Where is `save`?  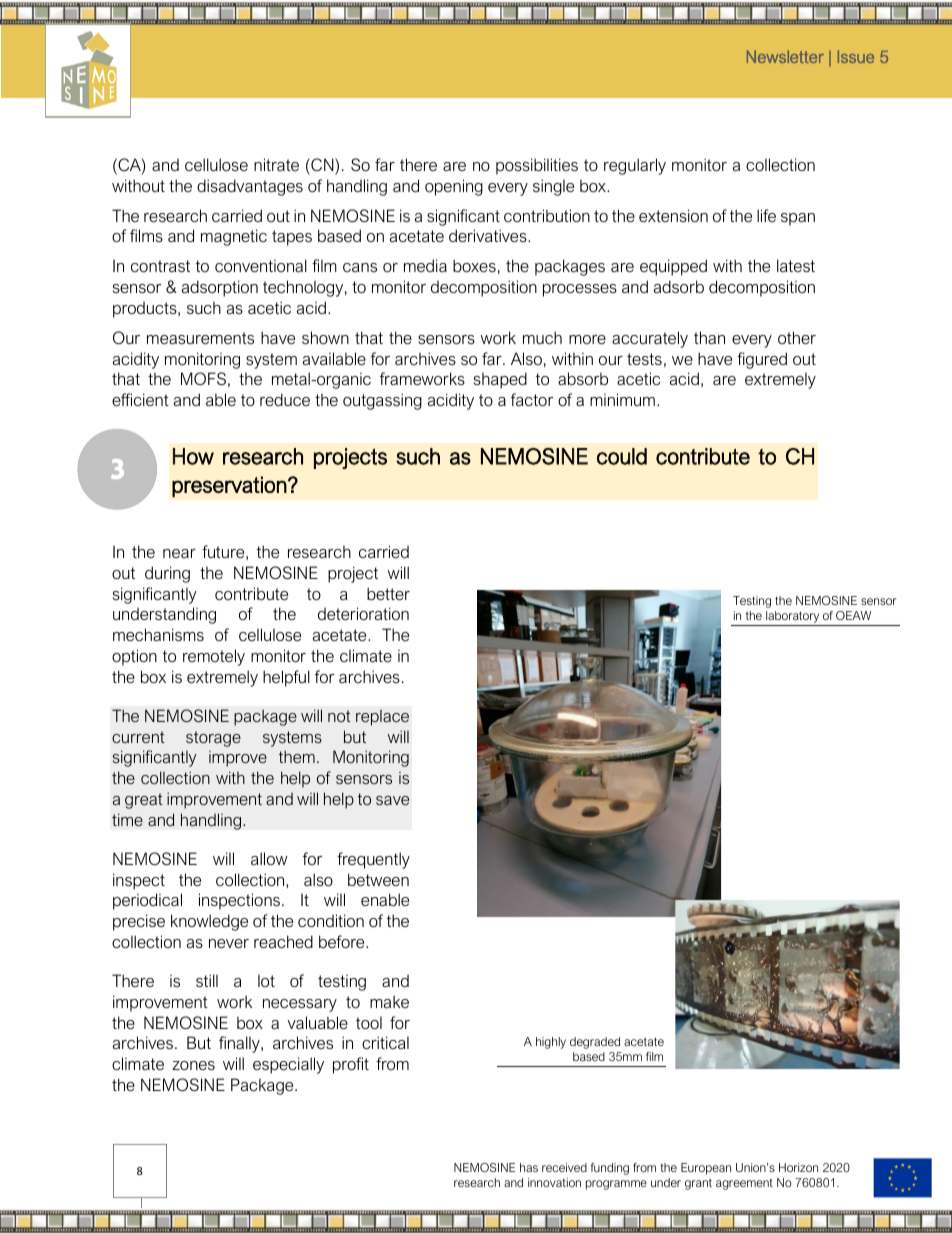
save is located at coordinates (392, 800).
